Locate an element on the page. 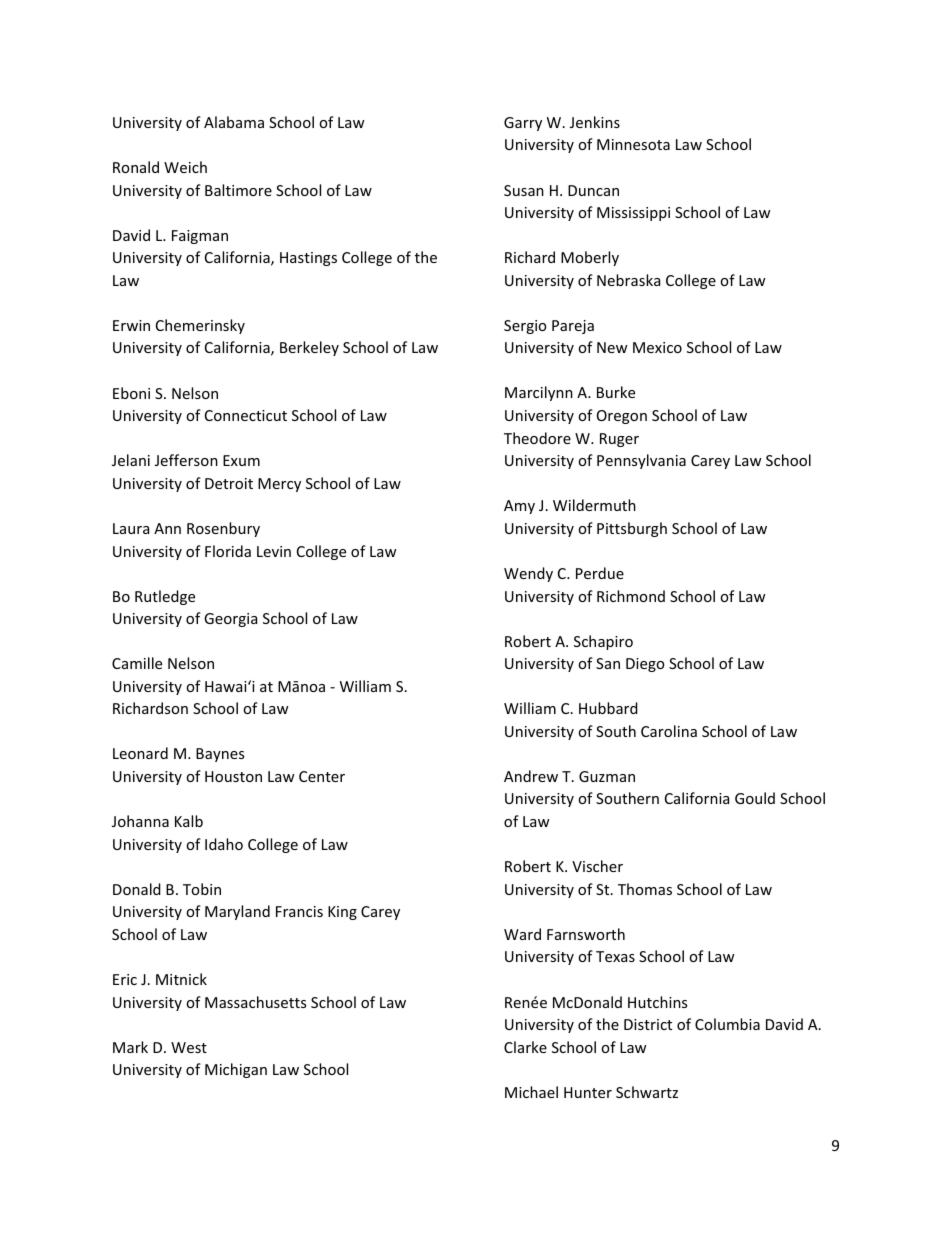 The image size is (952, 1233). Andrew is located at coordinates (531, 776).
